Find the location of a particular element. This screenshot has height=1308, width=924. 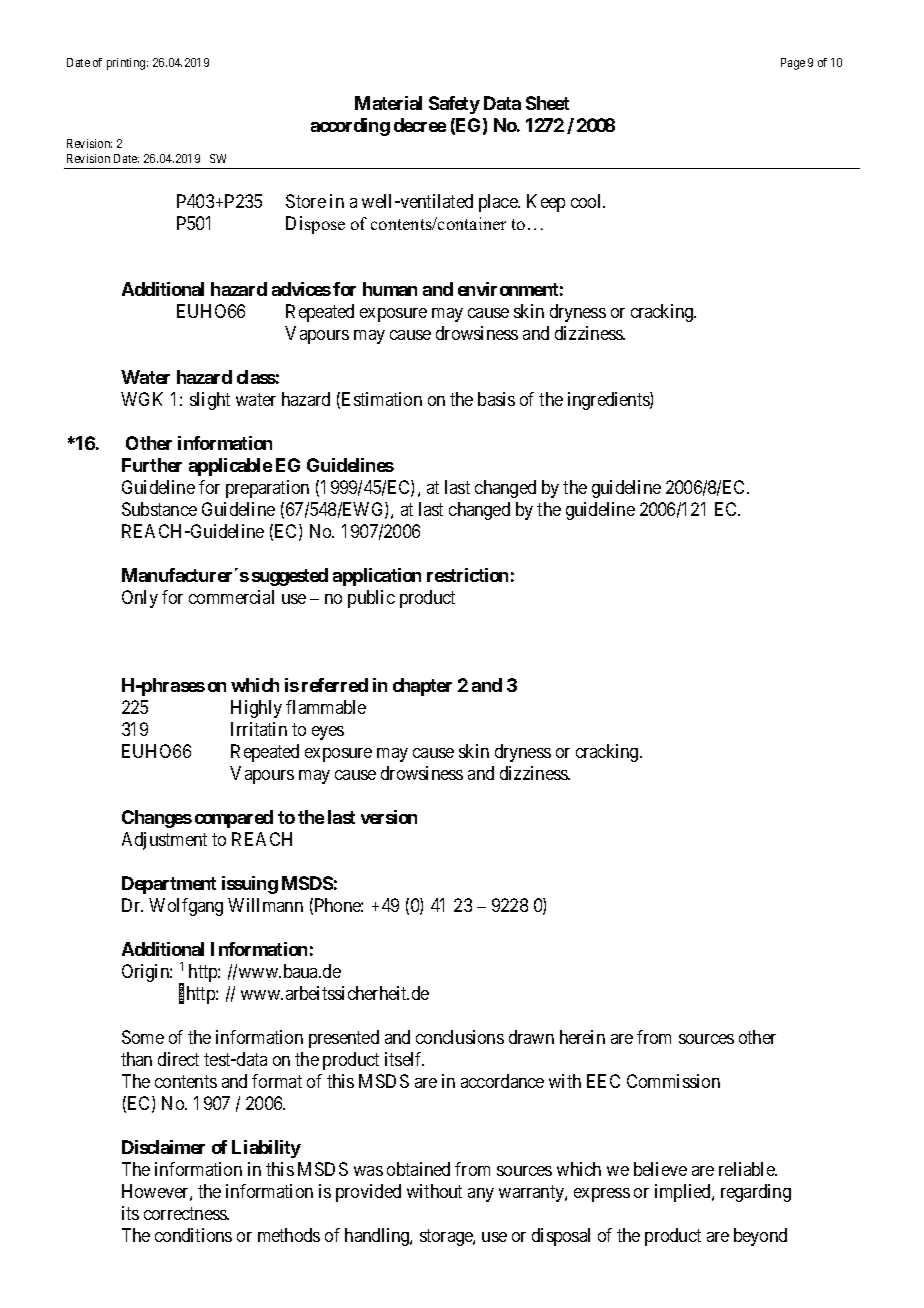

basis is located at coordinates (496, 399).
